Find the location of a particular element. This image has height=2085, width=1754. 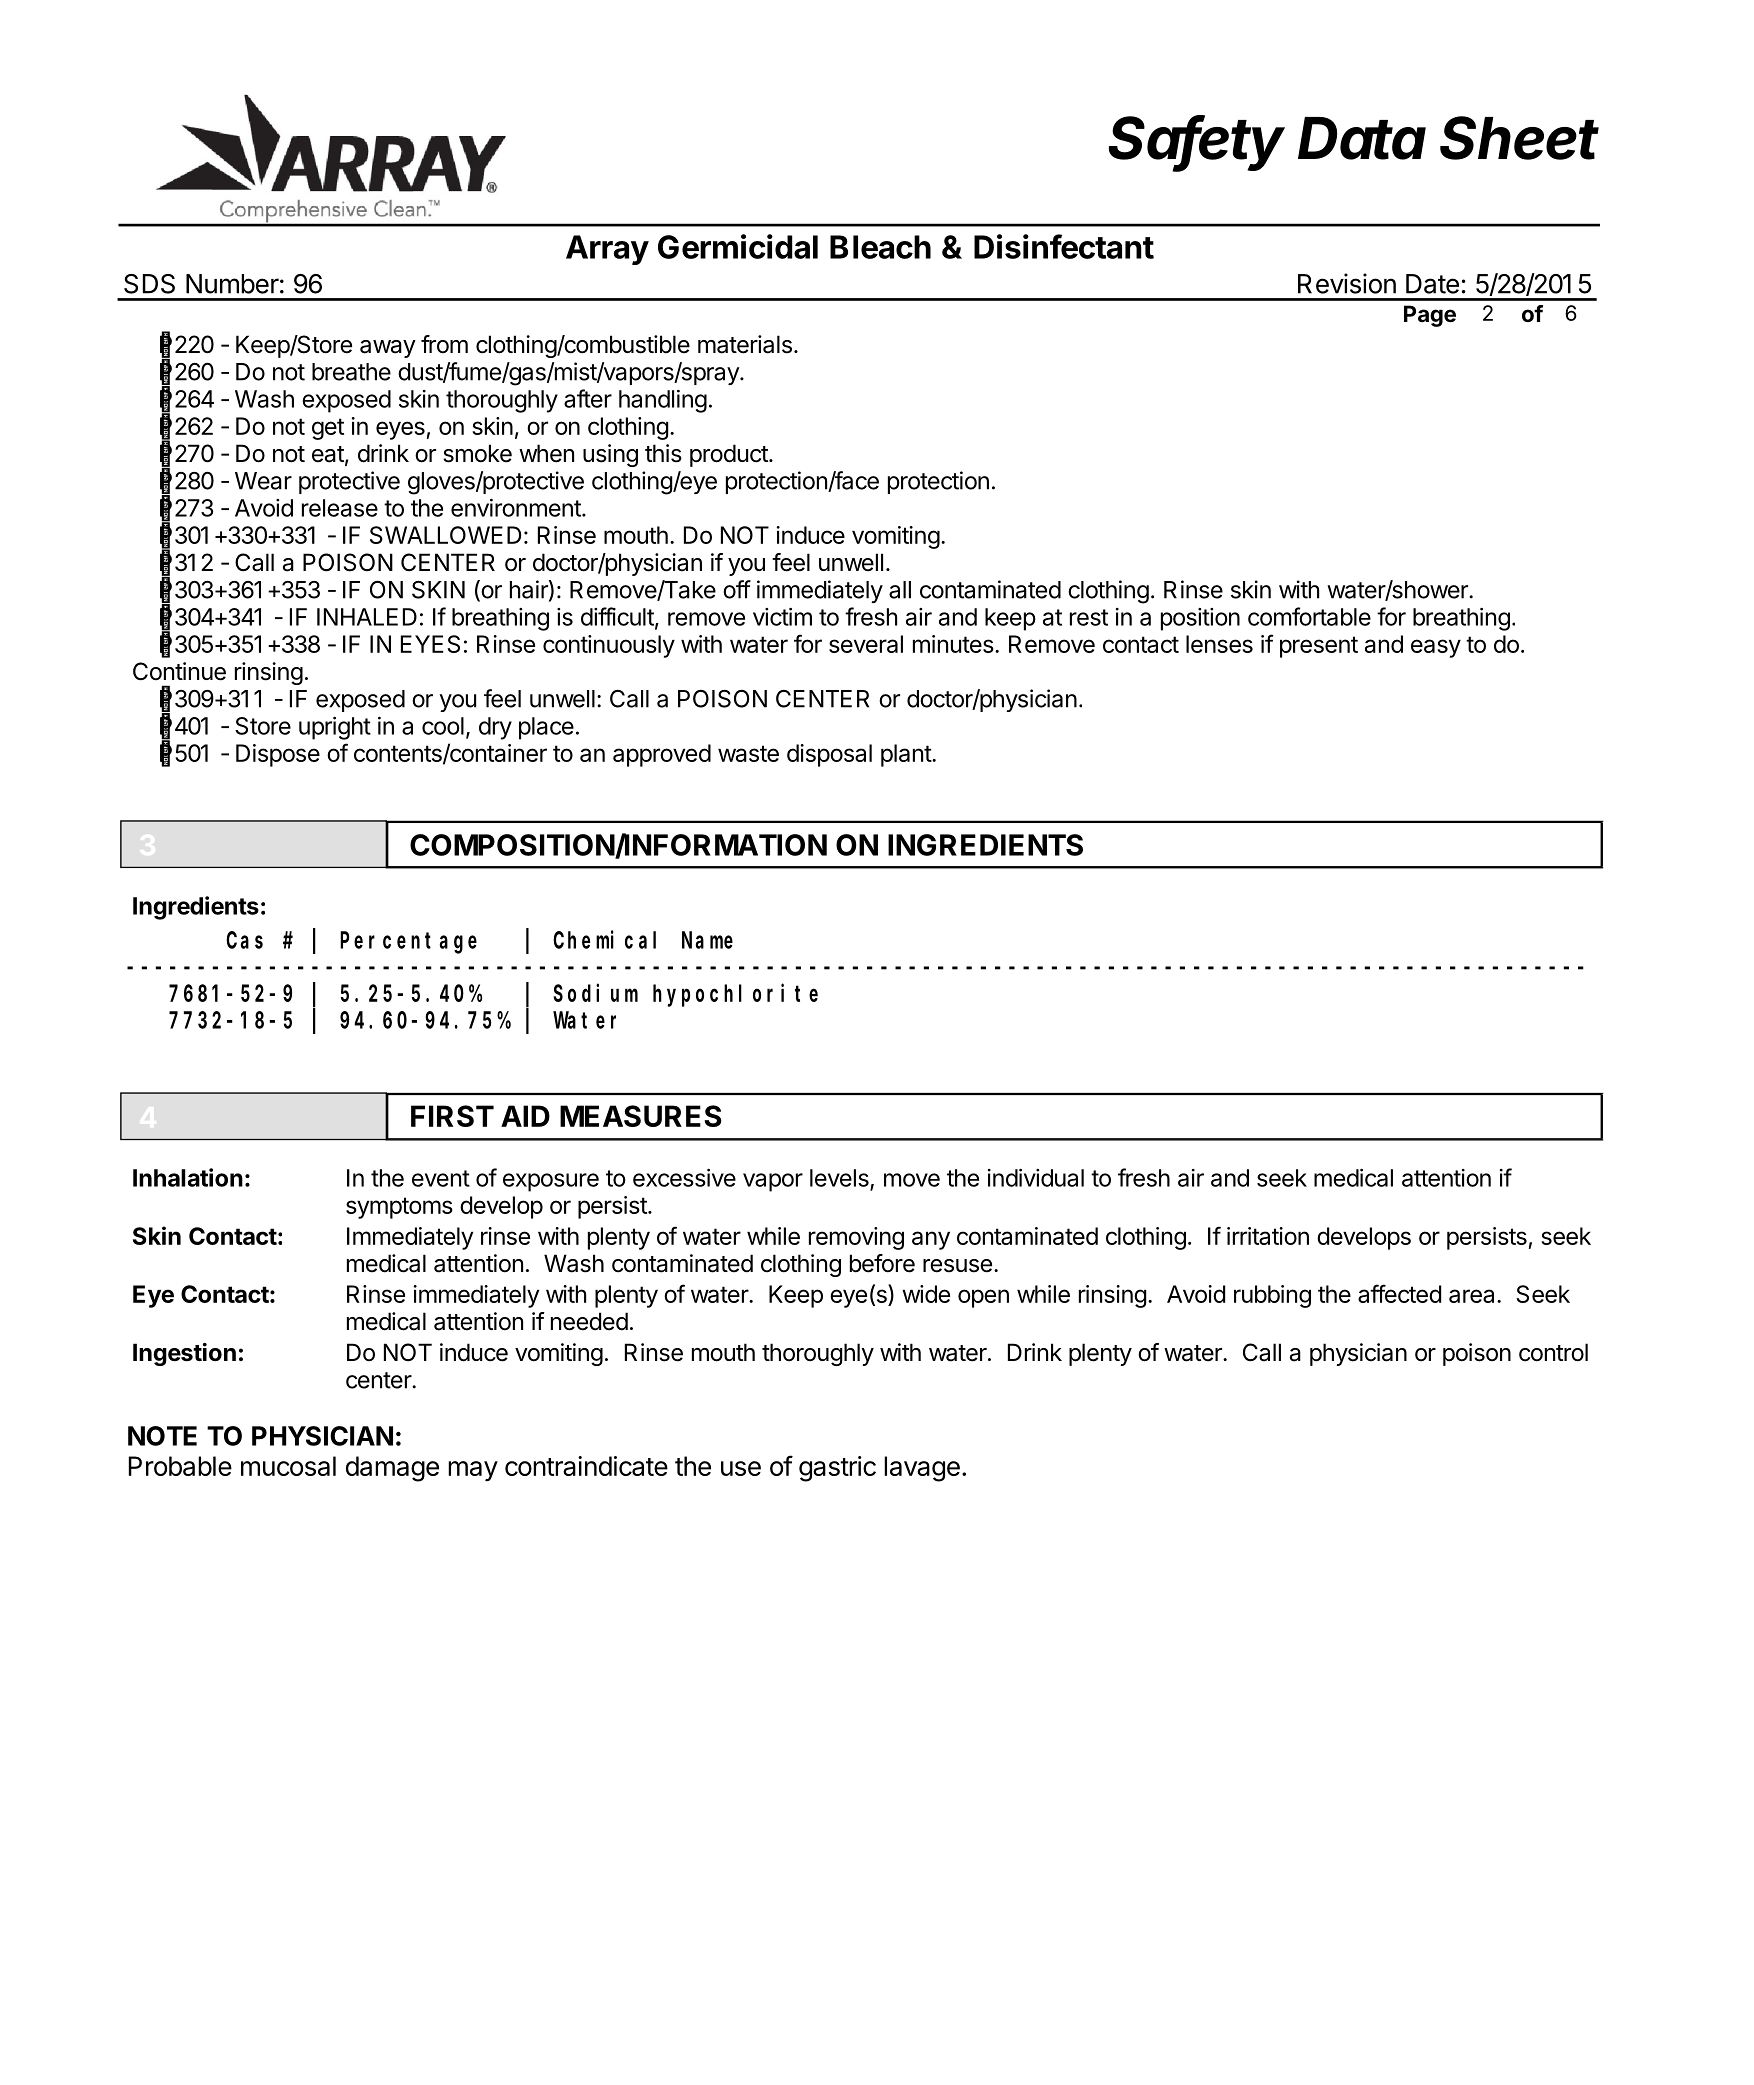

Safety is located at coordinates (1197, 143).
